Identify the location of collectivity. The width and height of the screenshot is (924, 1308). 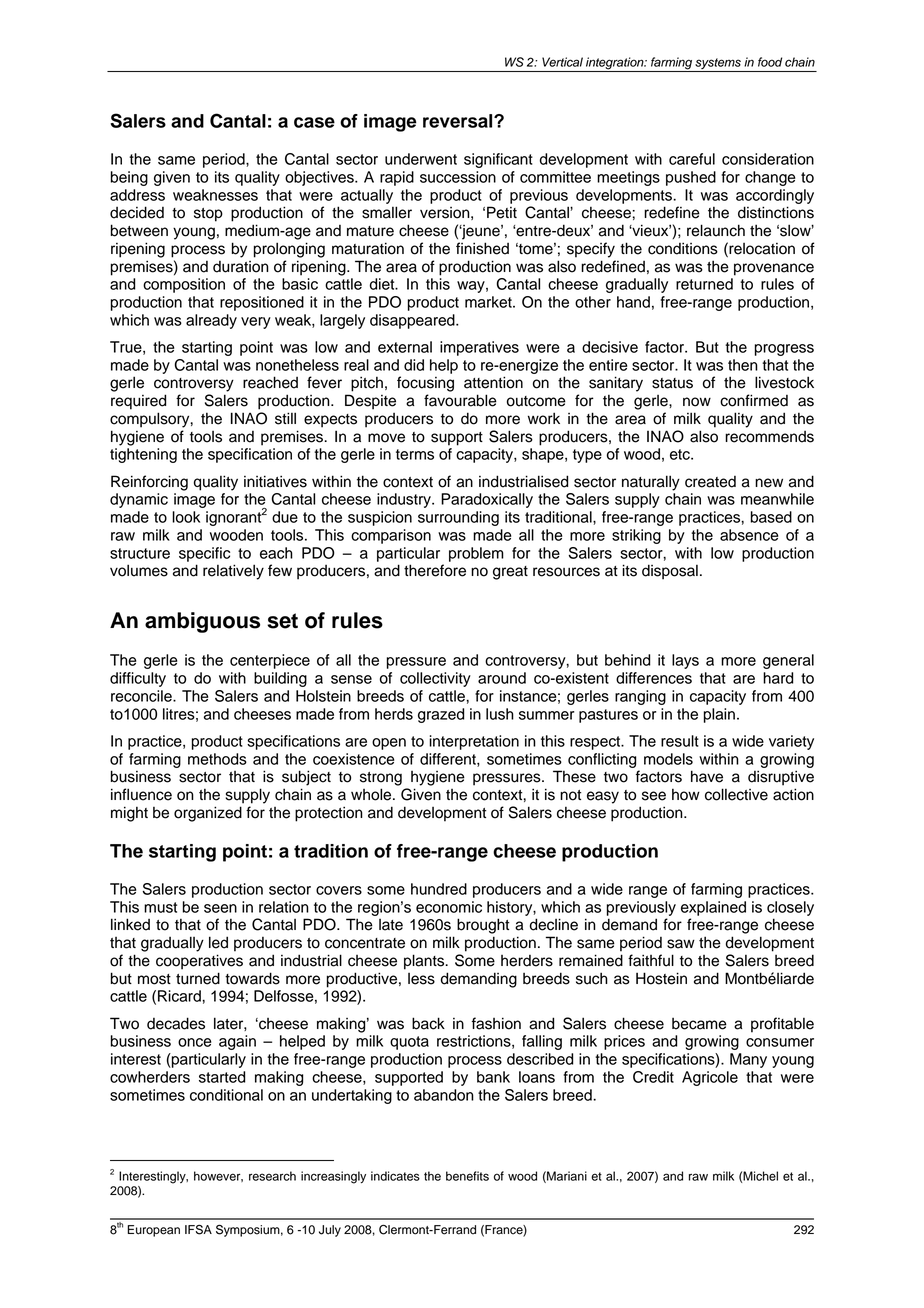
(435, 679).
